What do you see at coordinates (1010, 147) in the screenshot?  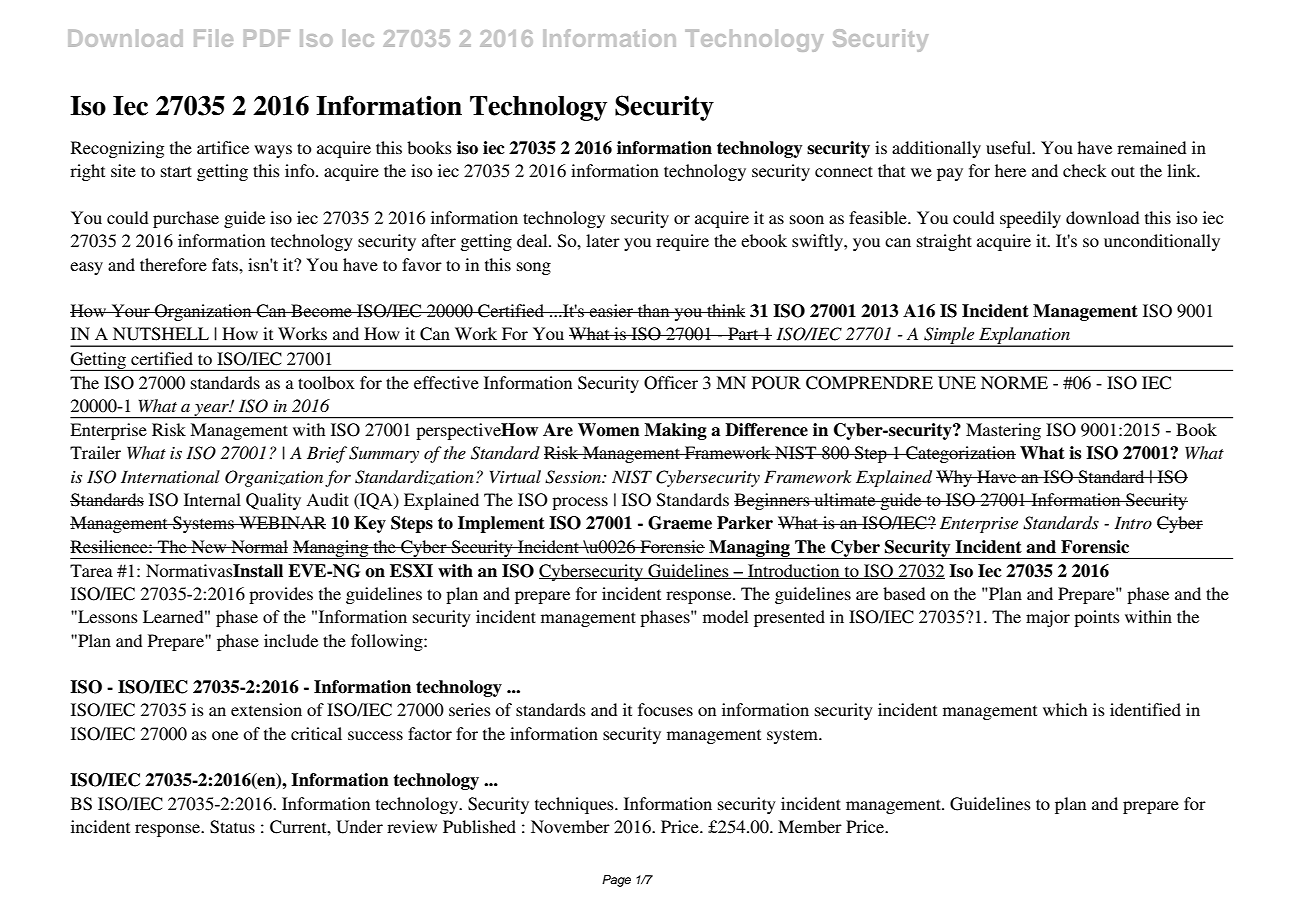 I see `useful` at bounding box center [1010, 147].
